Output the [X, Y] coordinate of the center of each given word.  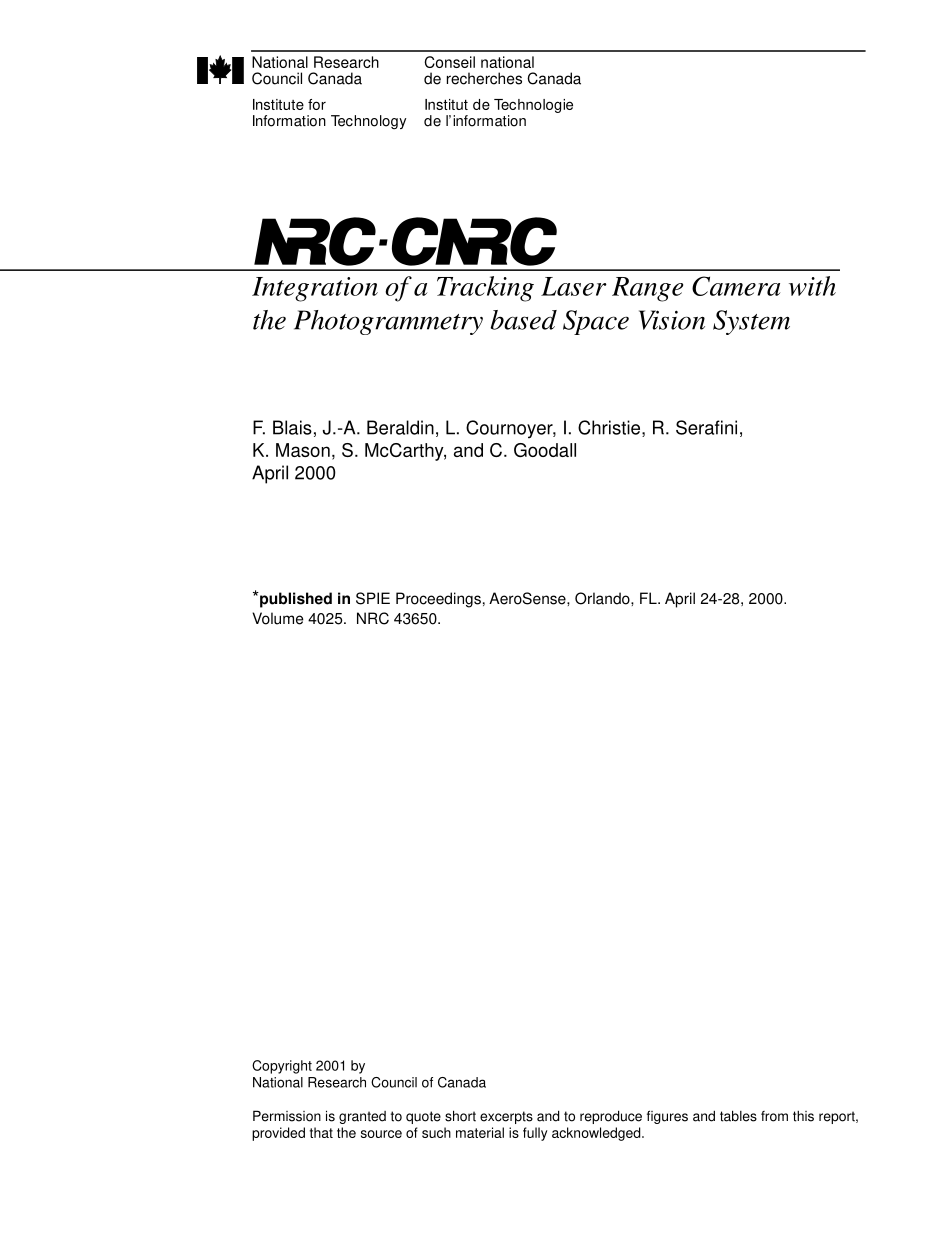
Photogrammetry [388, 322]
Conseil [449, 62]
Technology [368, 122]
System [751, 322]
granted [362, 1117]
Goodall [545, 450]
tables [738, 1116]
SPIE [373, 598]
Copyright [282, 1067]
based [524, 320]
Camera [736, 286]
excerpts [506, 1117]
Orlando [603, 598]
